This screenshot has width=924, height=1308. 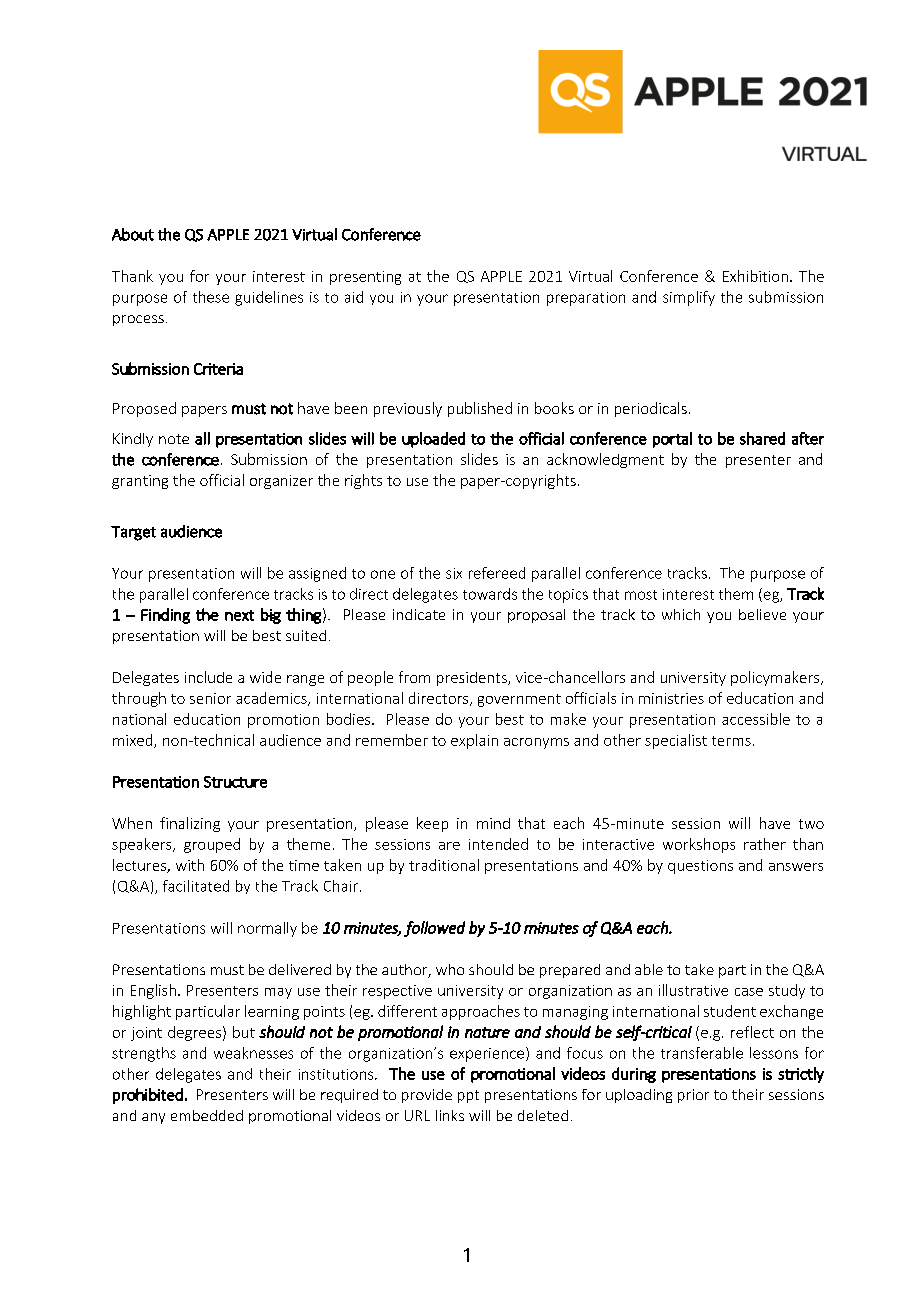 I want to click on presenting, so click(x=365, y=278).
